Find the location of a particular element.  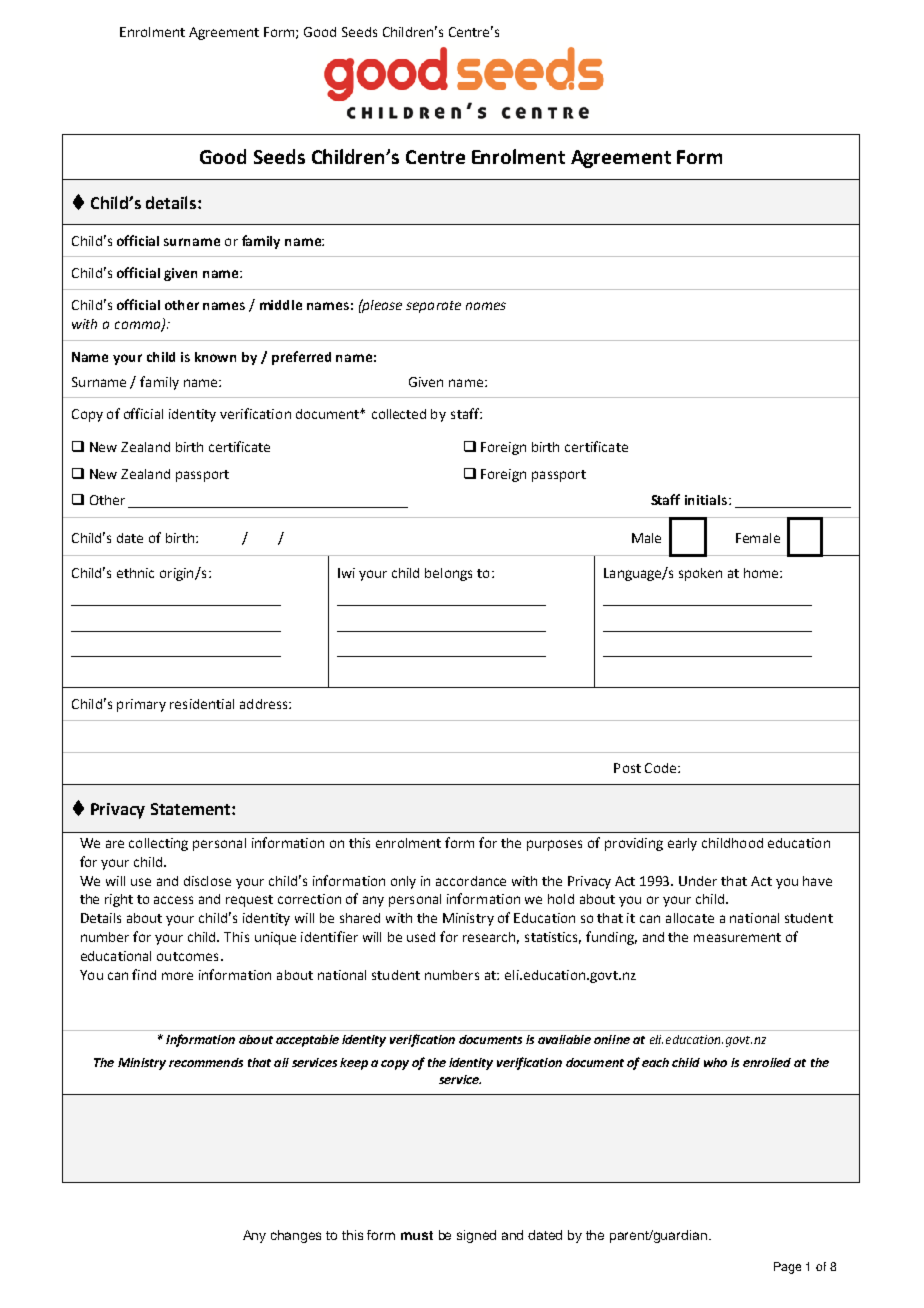

initials is located at coordinates (706, 500).
